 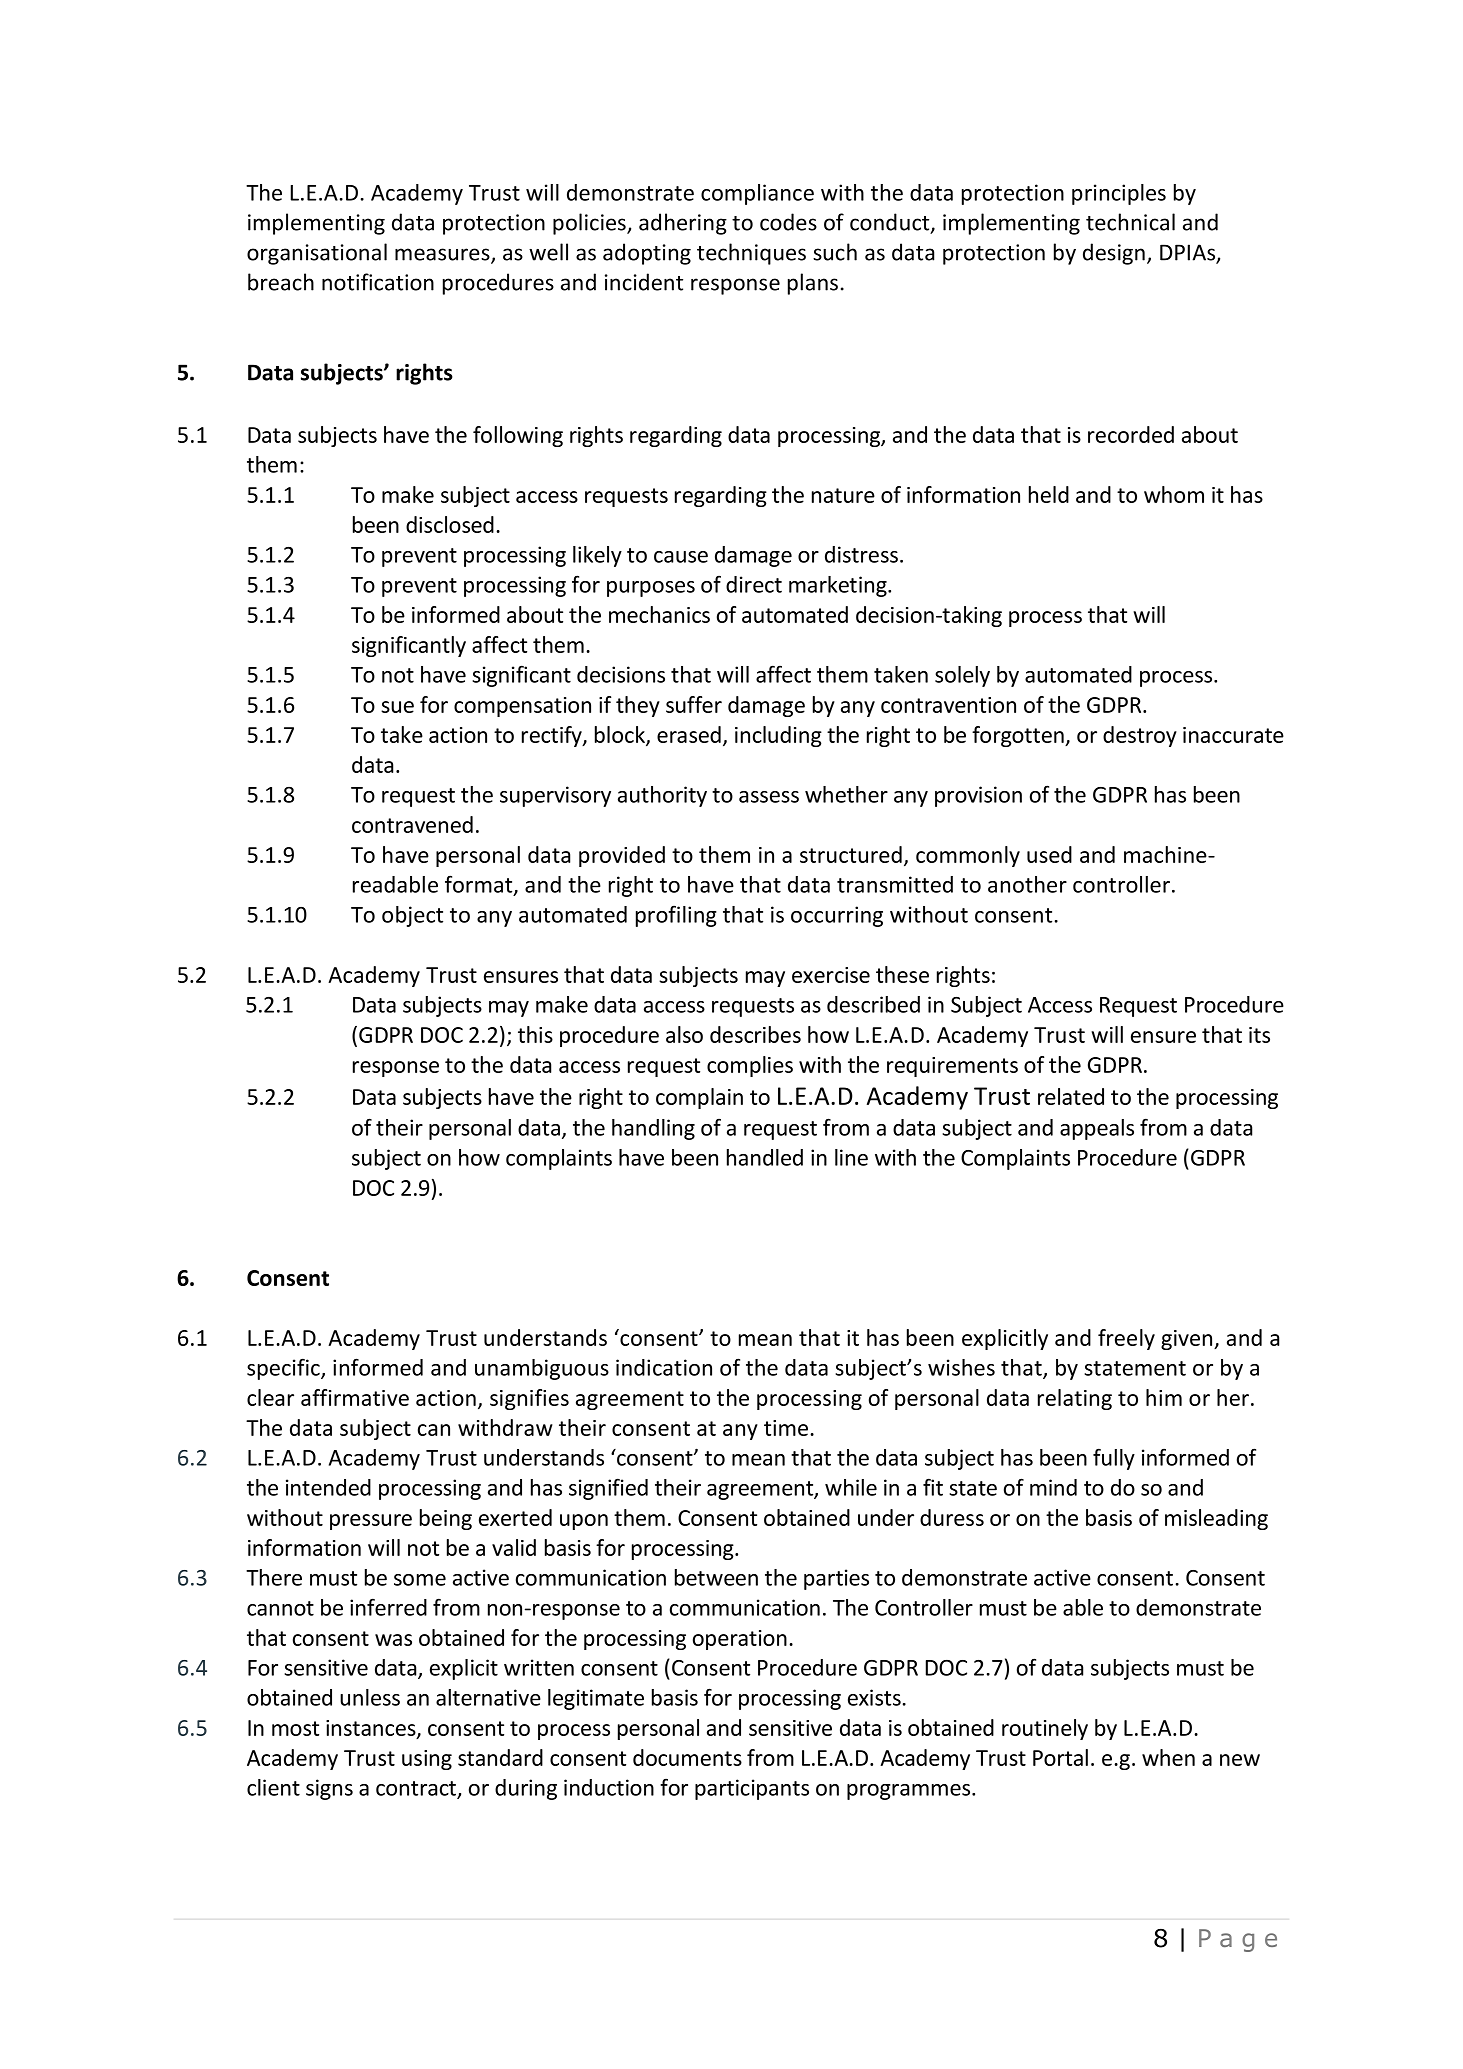 I want to click on technical, so click(x=1130, y=222).
